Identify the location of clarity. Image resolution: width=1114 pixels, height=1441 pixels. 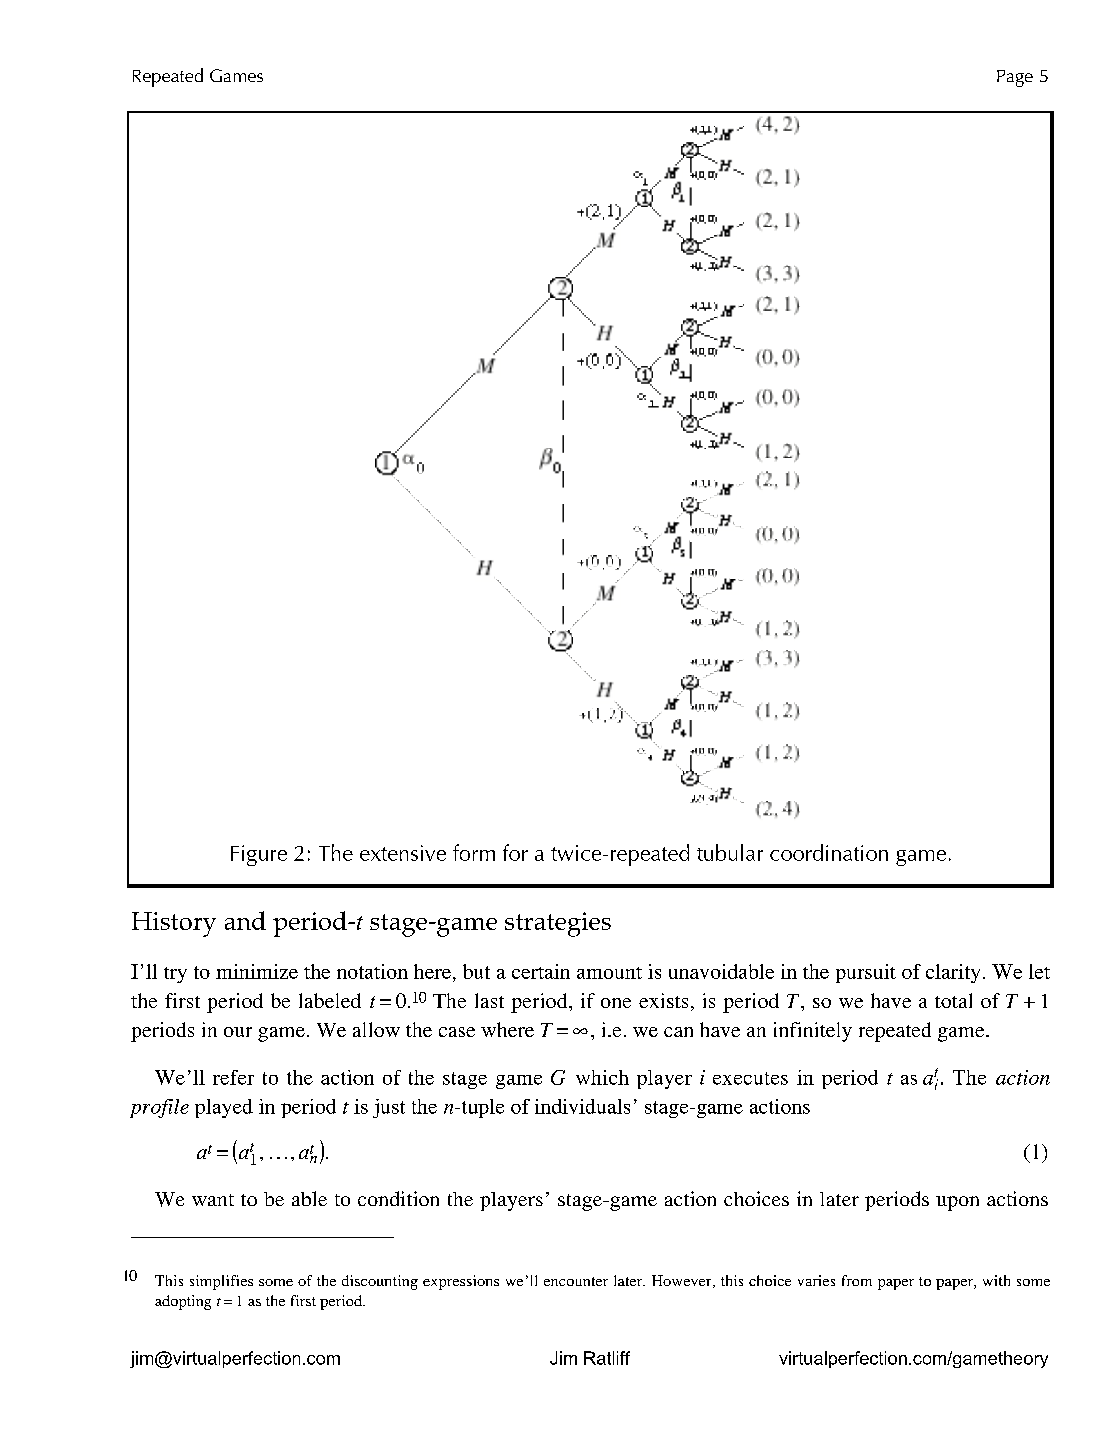
(953, 973).
